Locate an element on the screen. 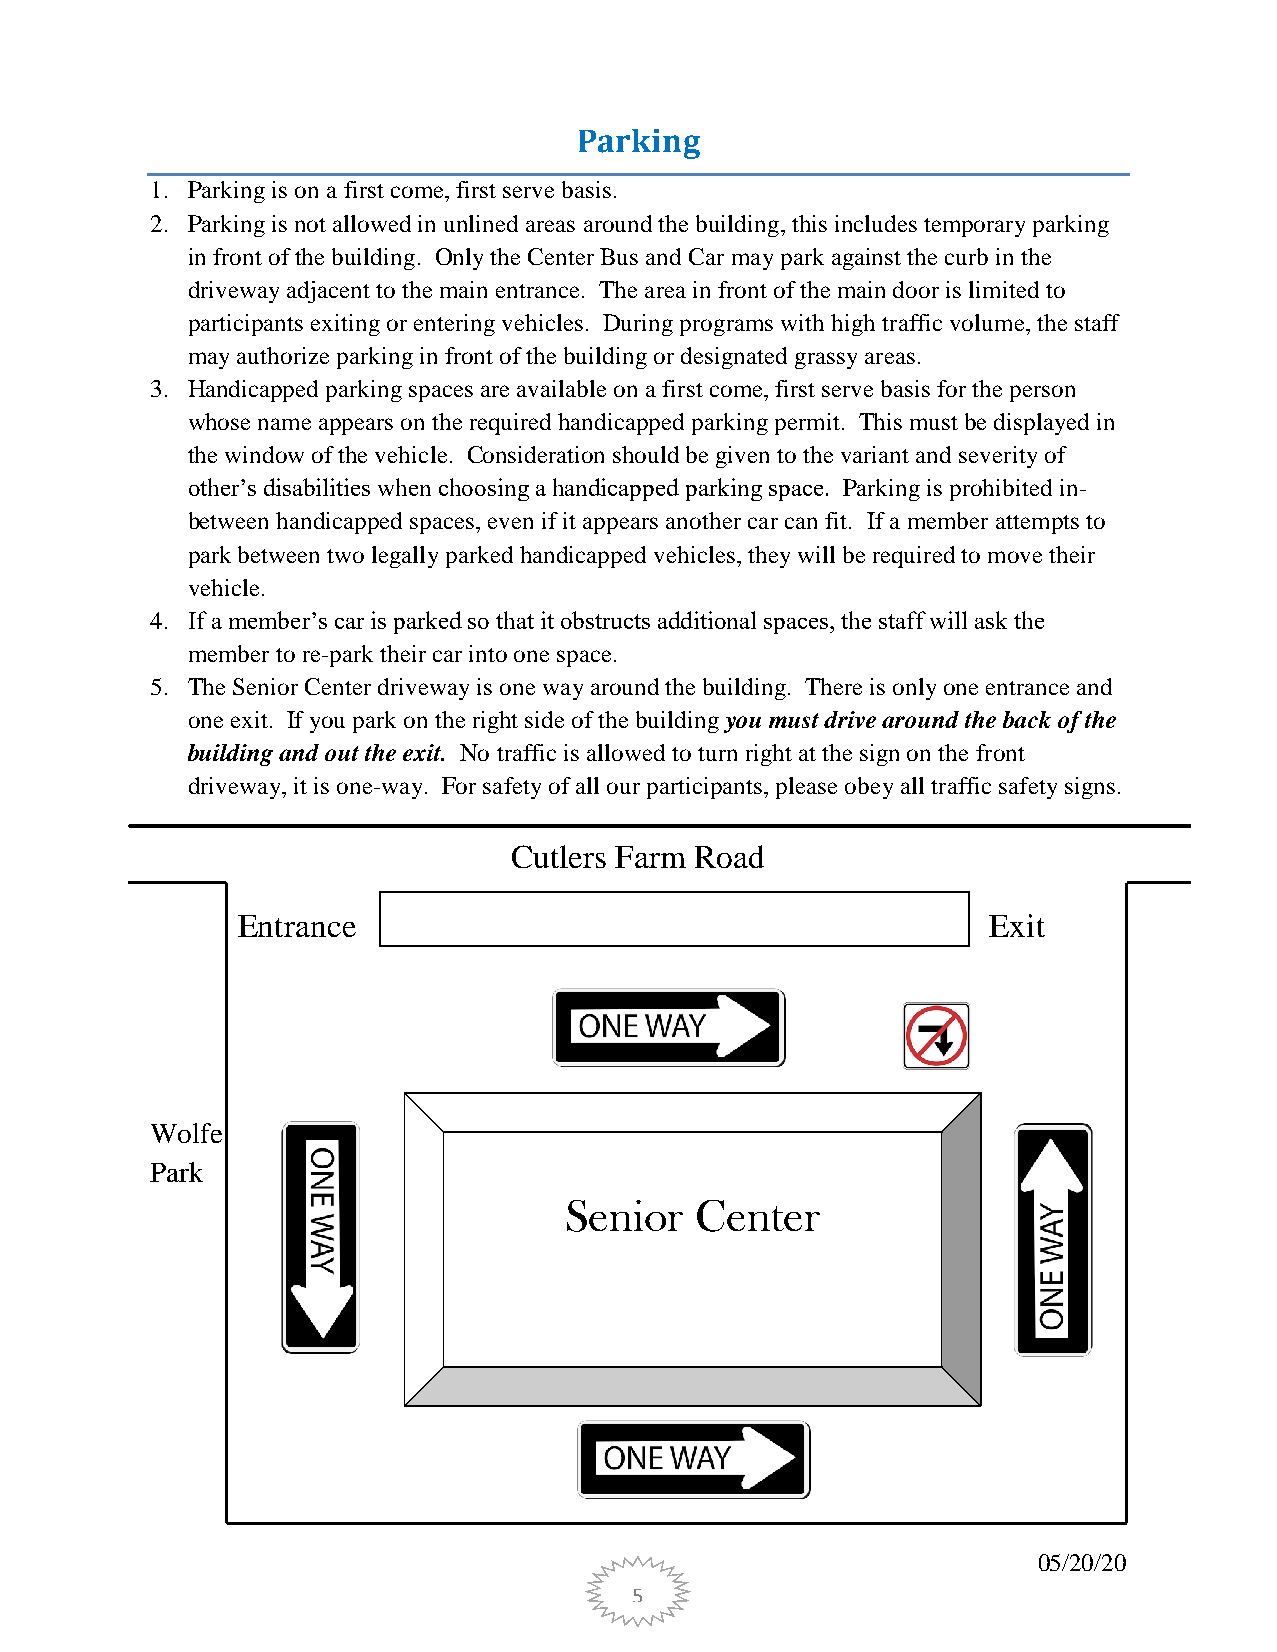 This screenshot has width=1277, height=1652. There is located at coordinates (833, 686).
